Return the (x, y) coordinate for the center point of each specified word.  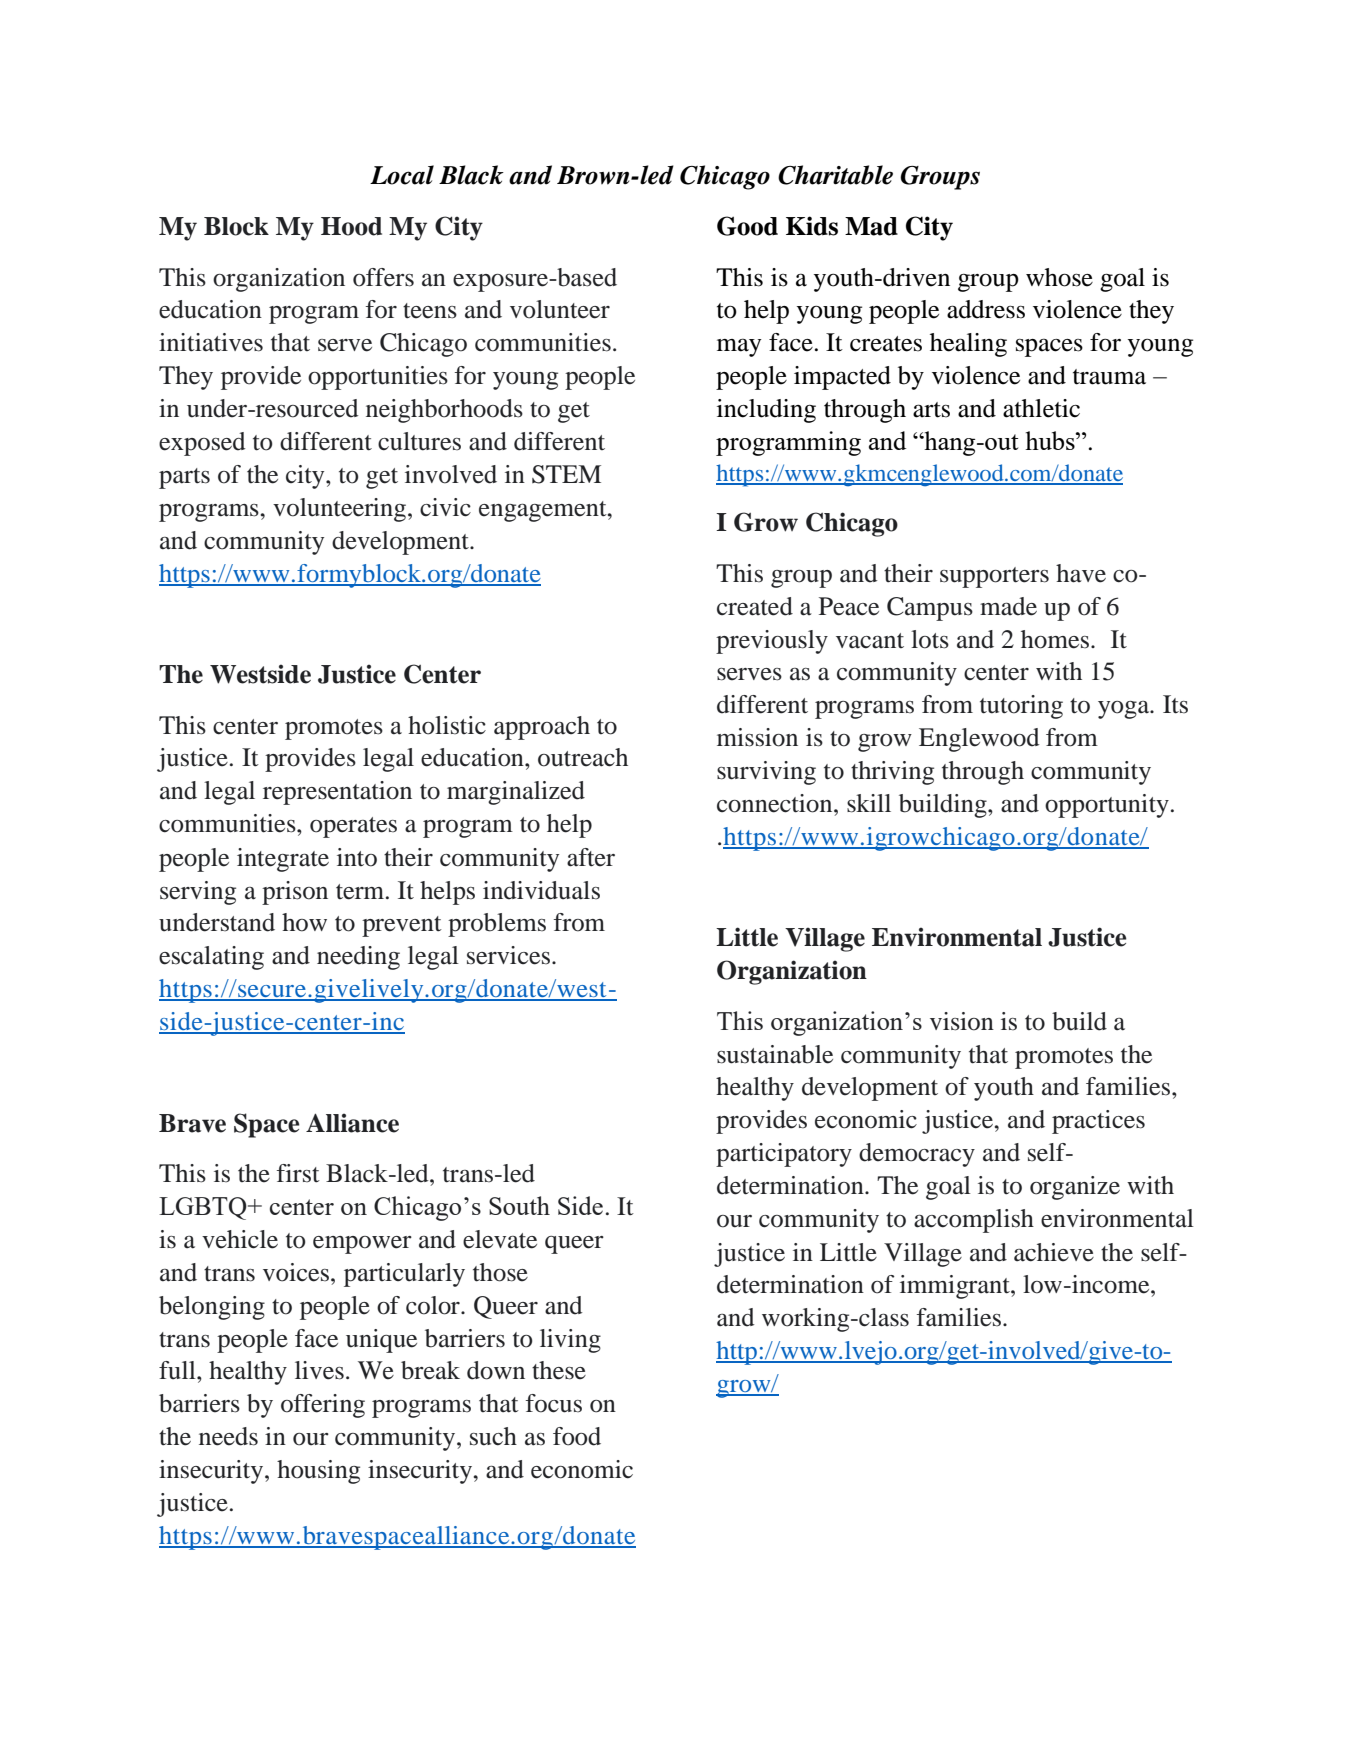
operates (353, 827)
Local (402, 175)
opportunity (1107, 806)
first (298, 1173)
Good (747, 226)
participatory (784, 1155)
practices (1098, 1122)
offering (323, 1406)
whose (1059, 277)
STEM (566, 474)
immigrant (956, 1287)
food (577, 1436)
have (1081, 573)
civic (445, 507)
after (591, 857)
